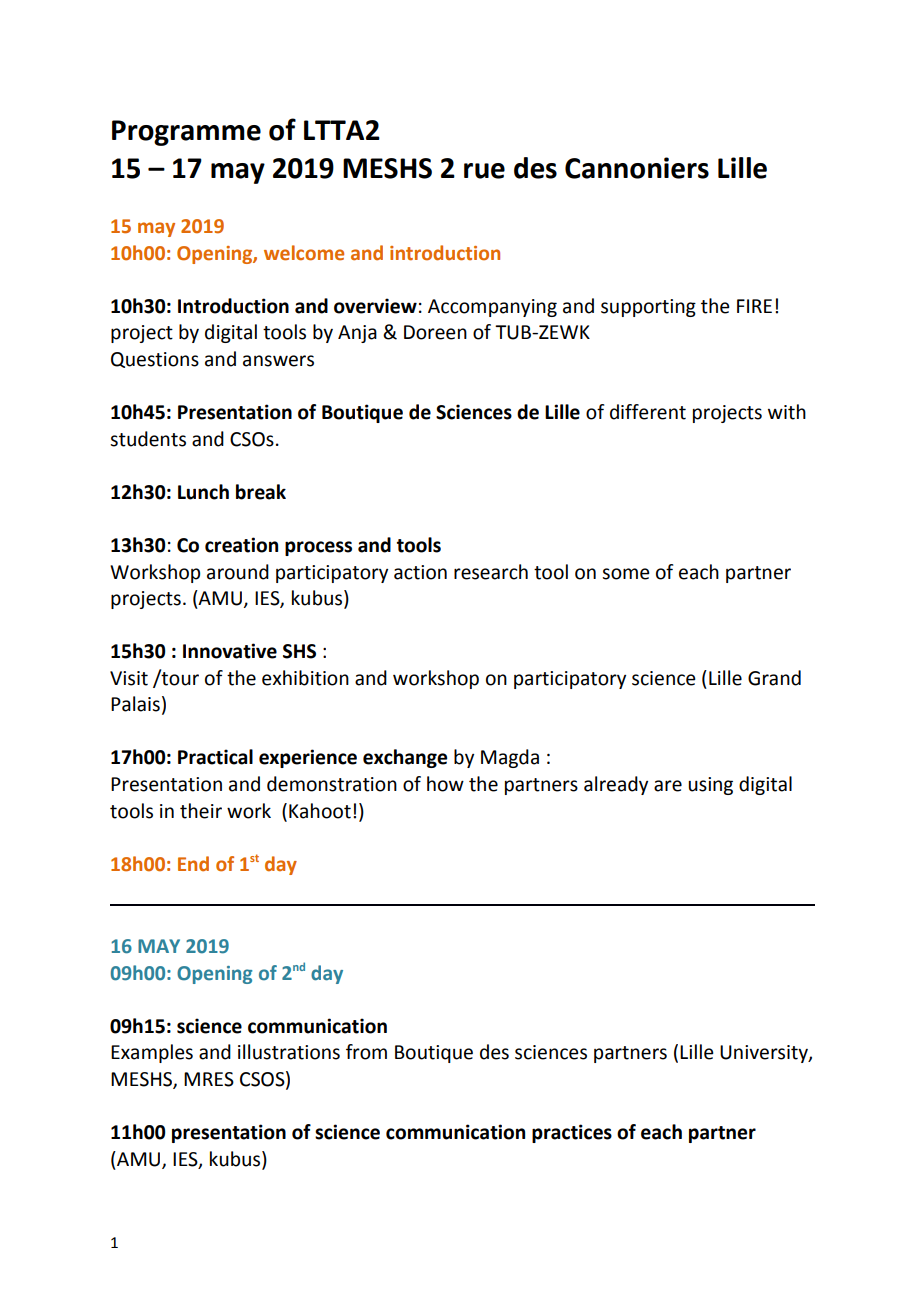 Image resolution: width=924 pixels, height=1308 pixels. What do you see at coordinates (186, 133) in the document?
I see `Programme` at bounding box center [186, 133].
